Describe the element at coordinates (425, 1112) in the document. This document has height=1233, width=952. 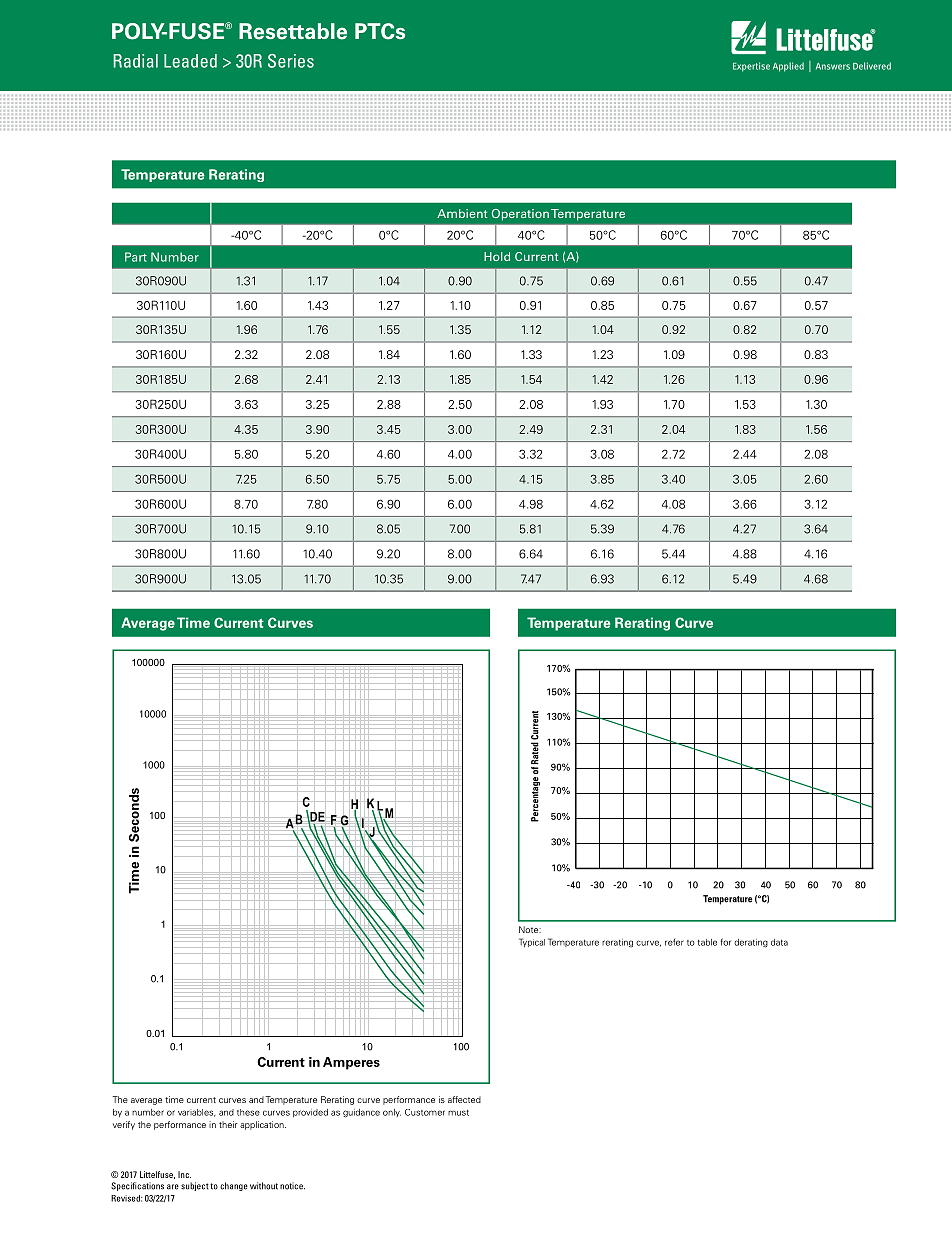
I see `Customer` at that location.
